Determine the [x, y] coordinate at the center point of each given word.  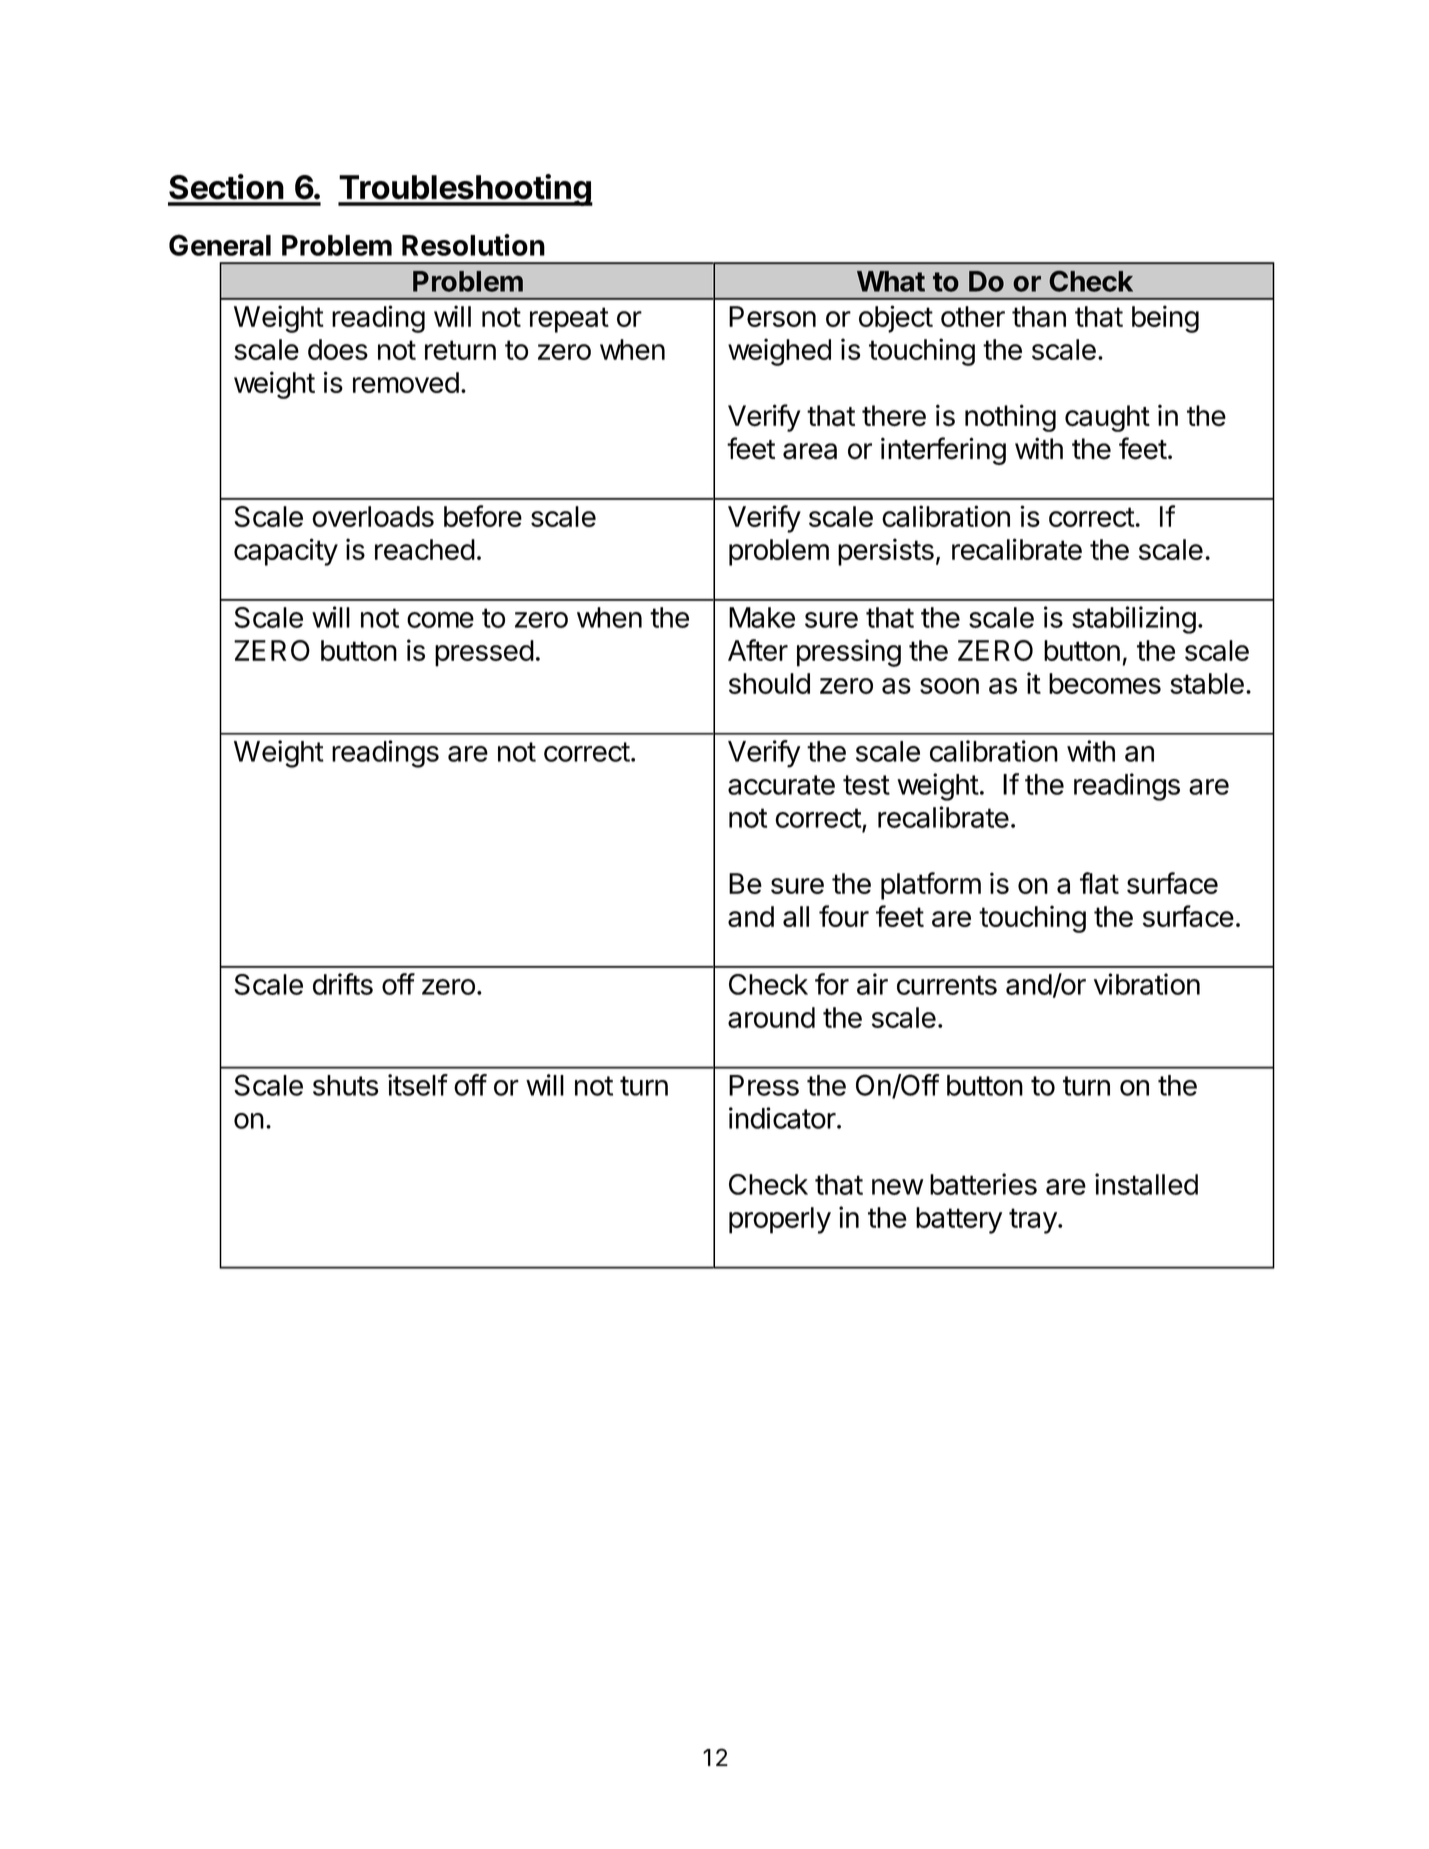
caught [1107, 418]
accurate [781, 785]
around [771, 1017]
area [810, 451]
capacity [286, 552]
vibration [1147, 984]
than [1039, 316]
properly [780, 1220]
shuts [345, 1085]
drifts [343, 984]
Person [772, 316]
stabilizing [1134, 620]
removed [406, 382]
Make [762, 617]
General [220, 245]
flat [1099, 883]
